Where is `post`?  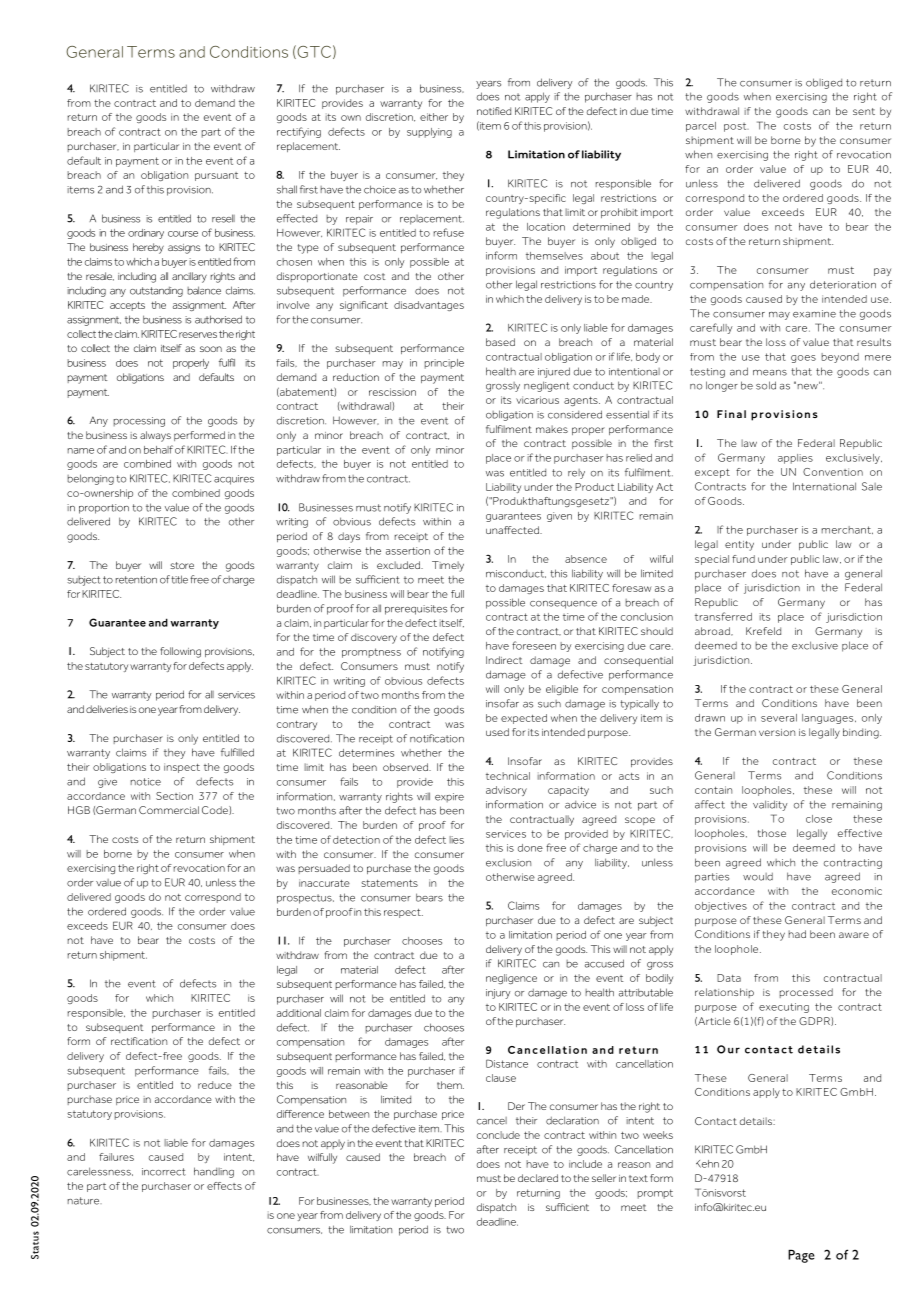
post is located at coordinates (736, 127).
